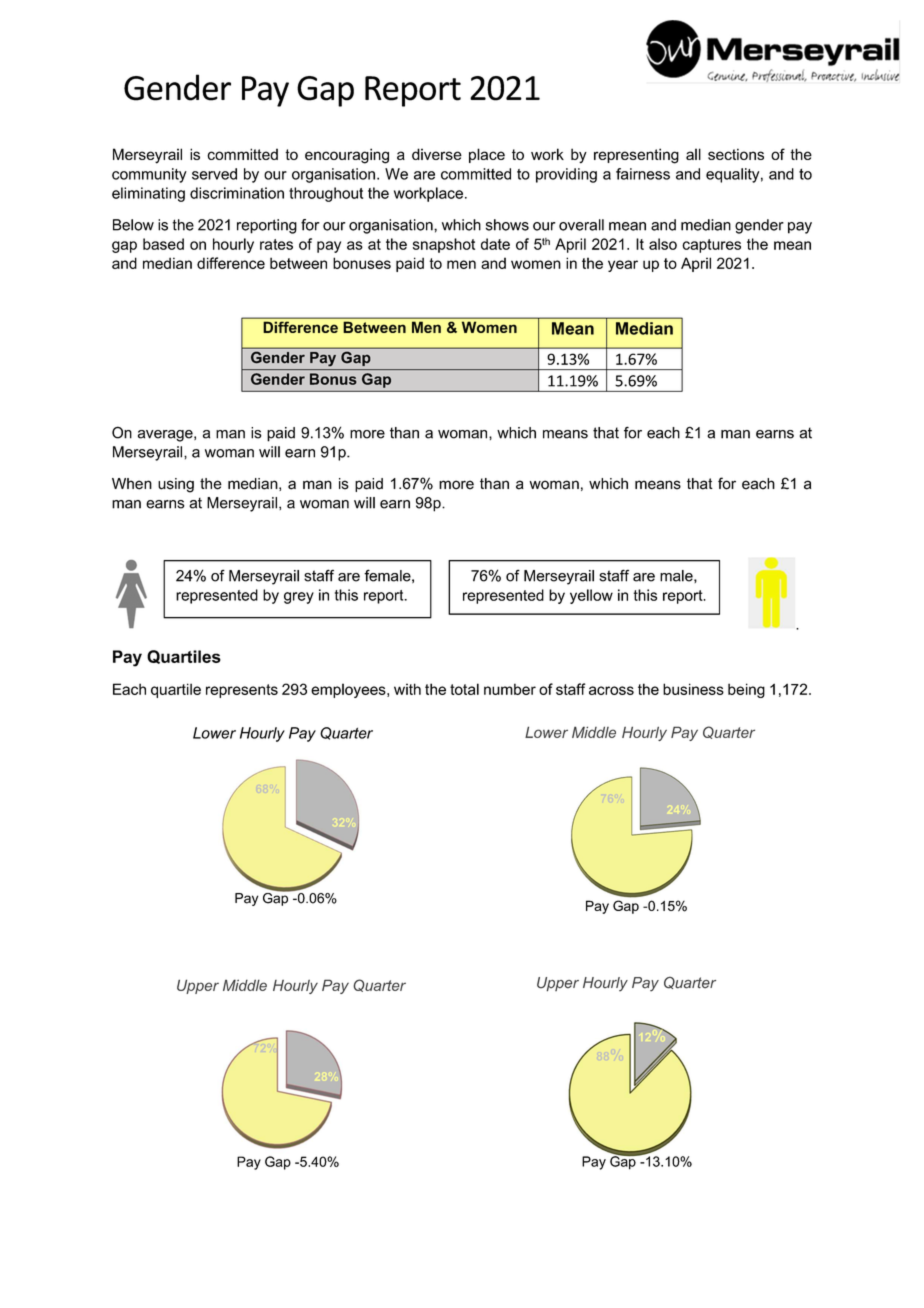  Describe the element at coordinates (464, 689) in the screenshot. I see `total` at that location.
